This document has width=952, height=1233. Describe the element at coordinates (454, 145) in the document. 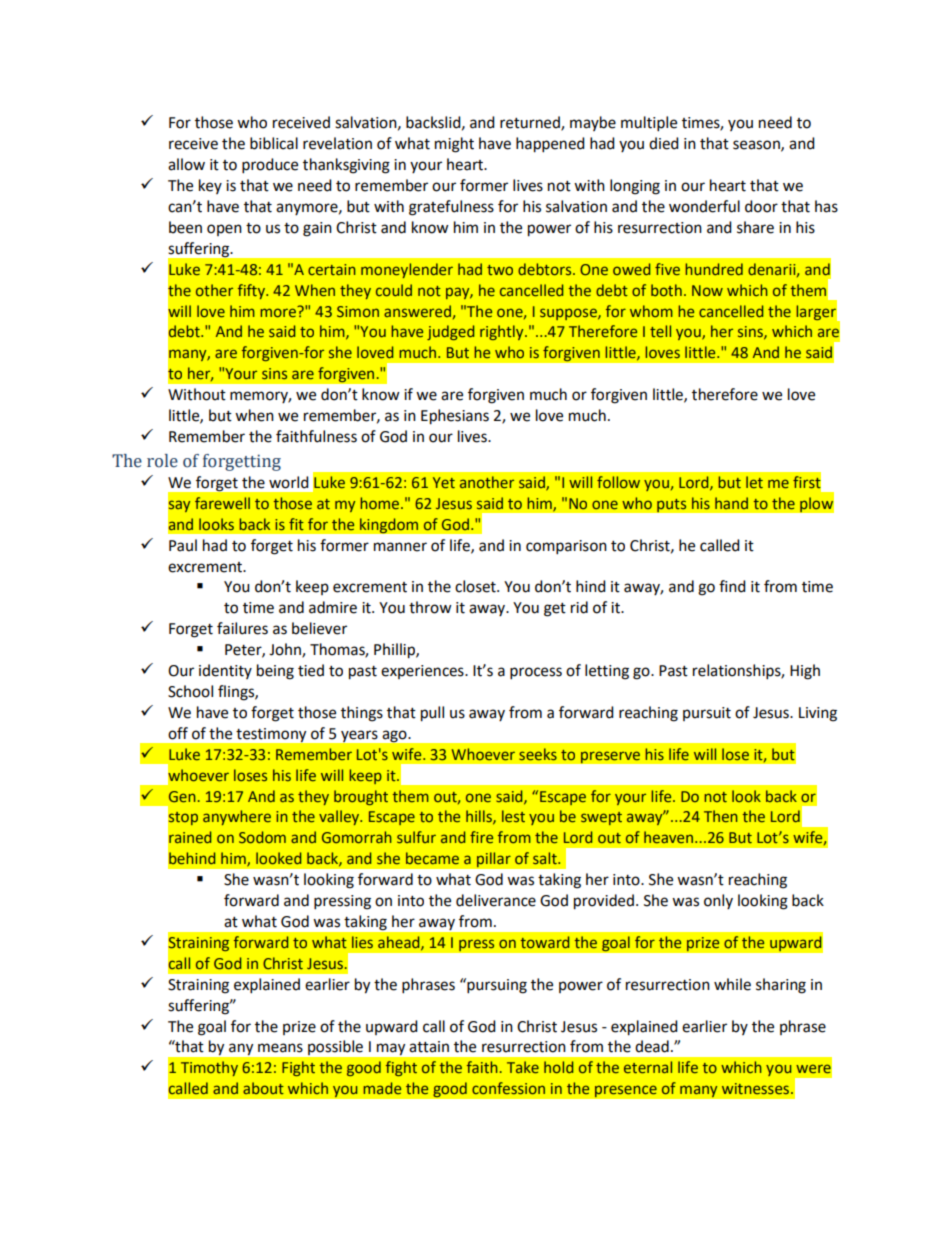

I see `might` at that location.
